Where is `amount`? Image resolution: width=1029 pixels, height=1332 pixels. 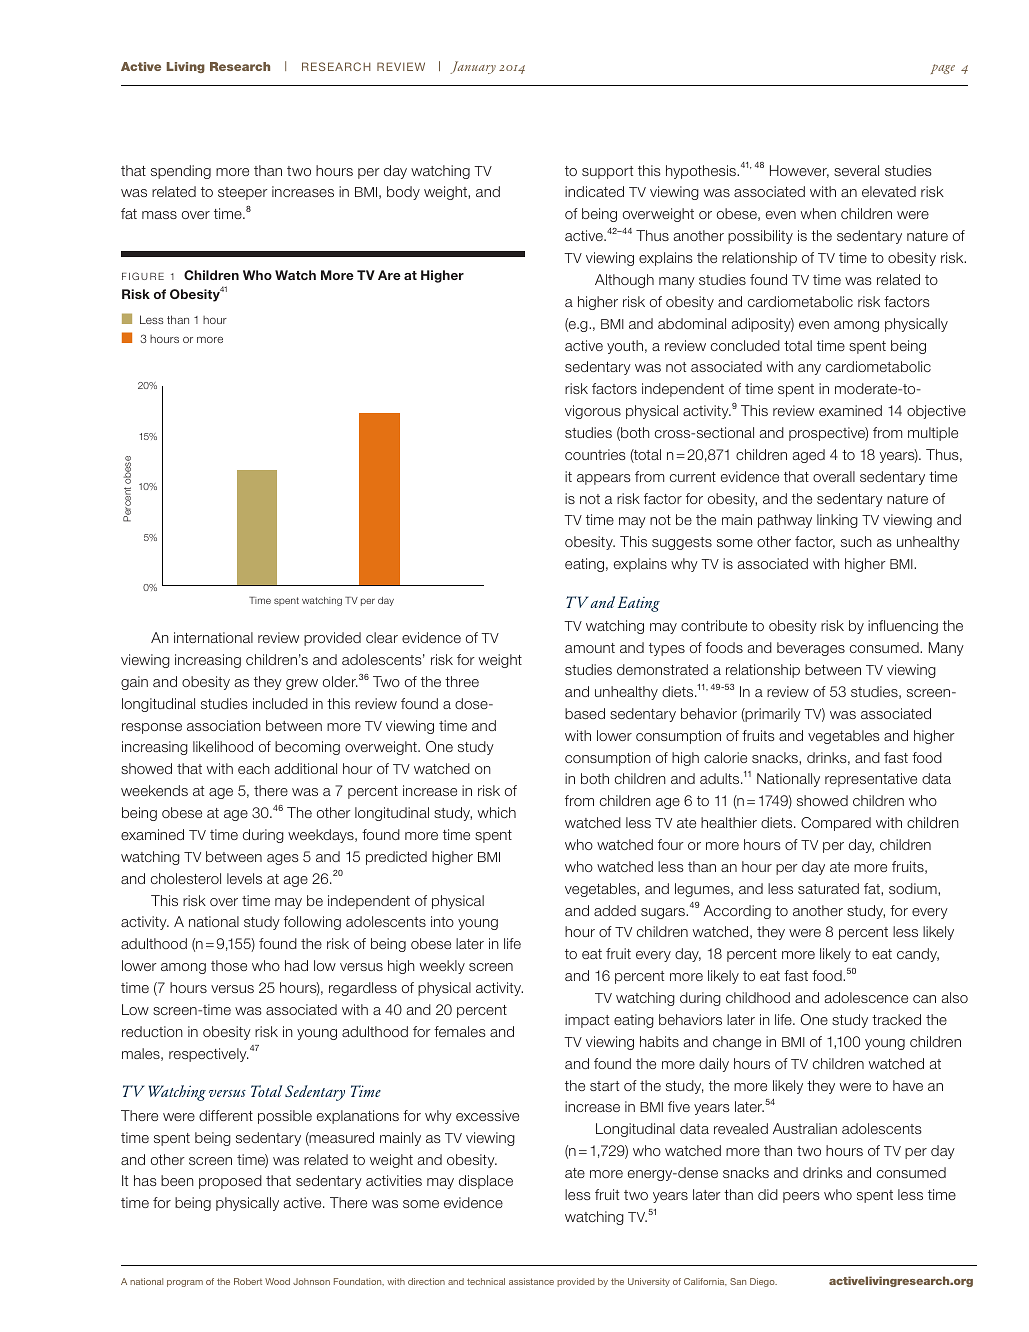
amount is located at coordinates (590, 648).
